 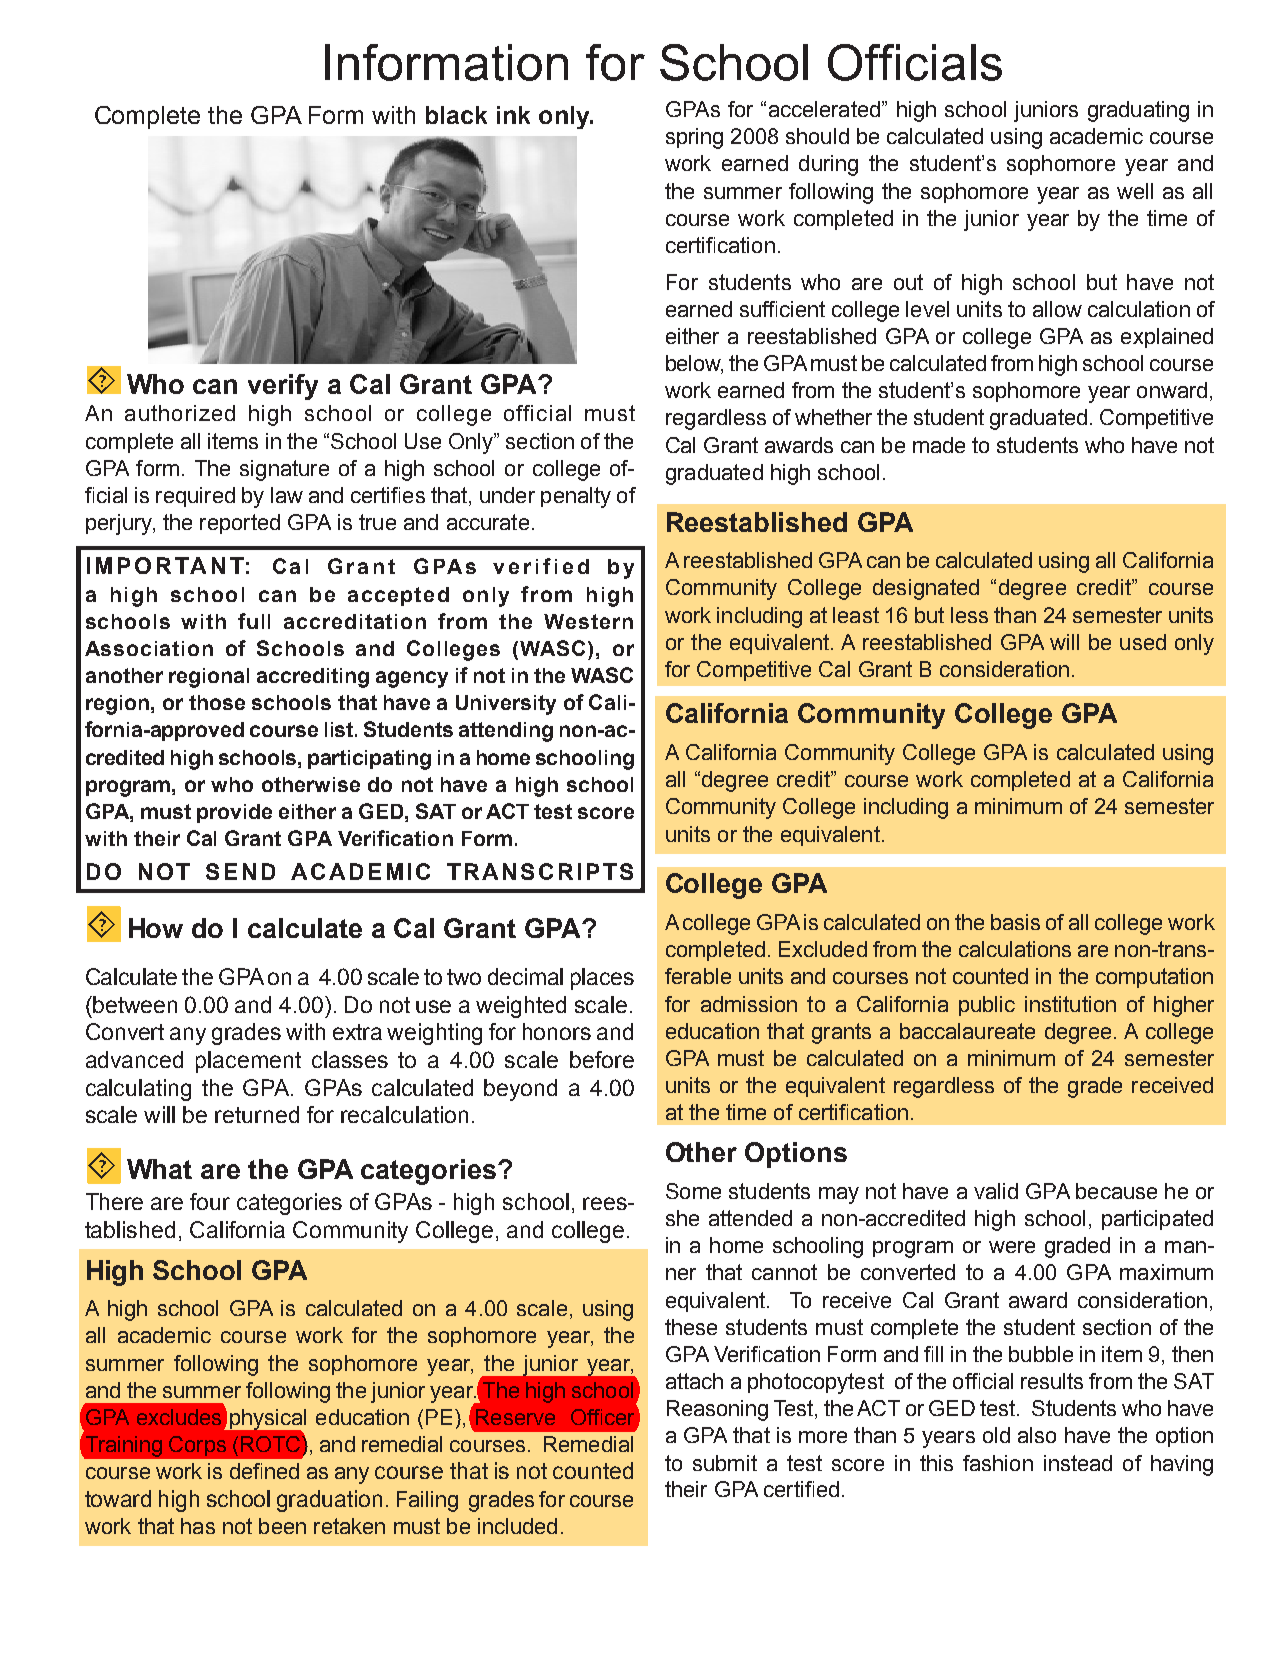 I want to click on defined, so click(x=264, y=1471).
